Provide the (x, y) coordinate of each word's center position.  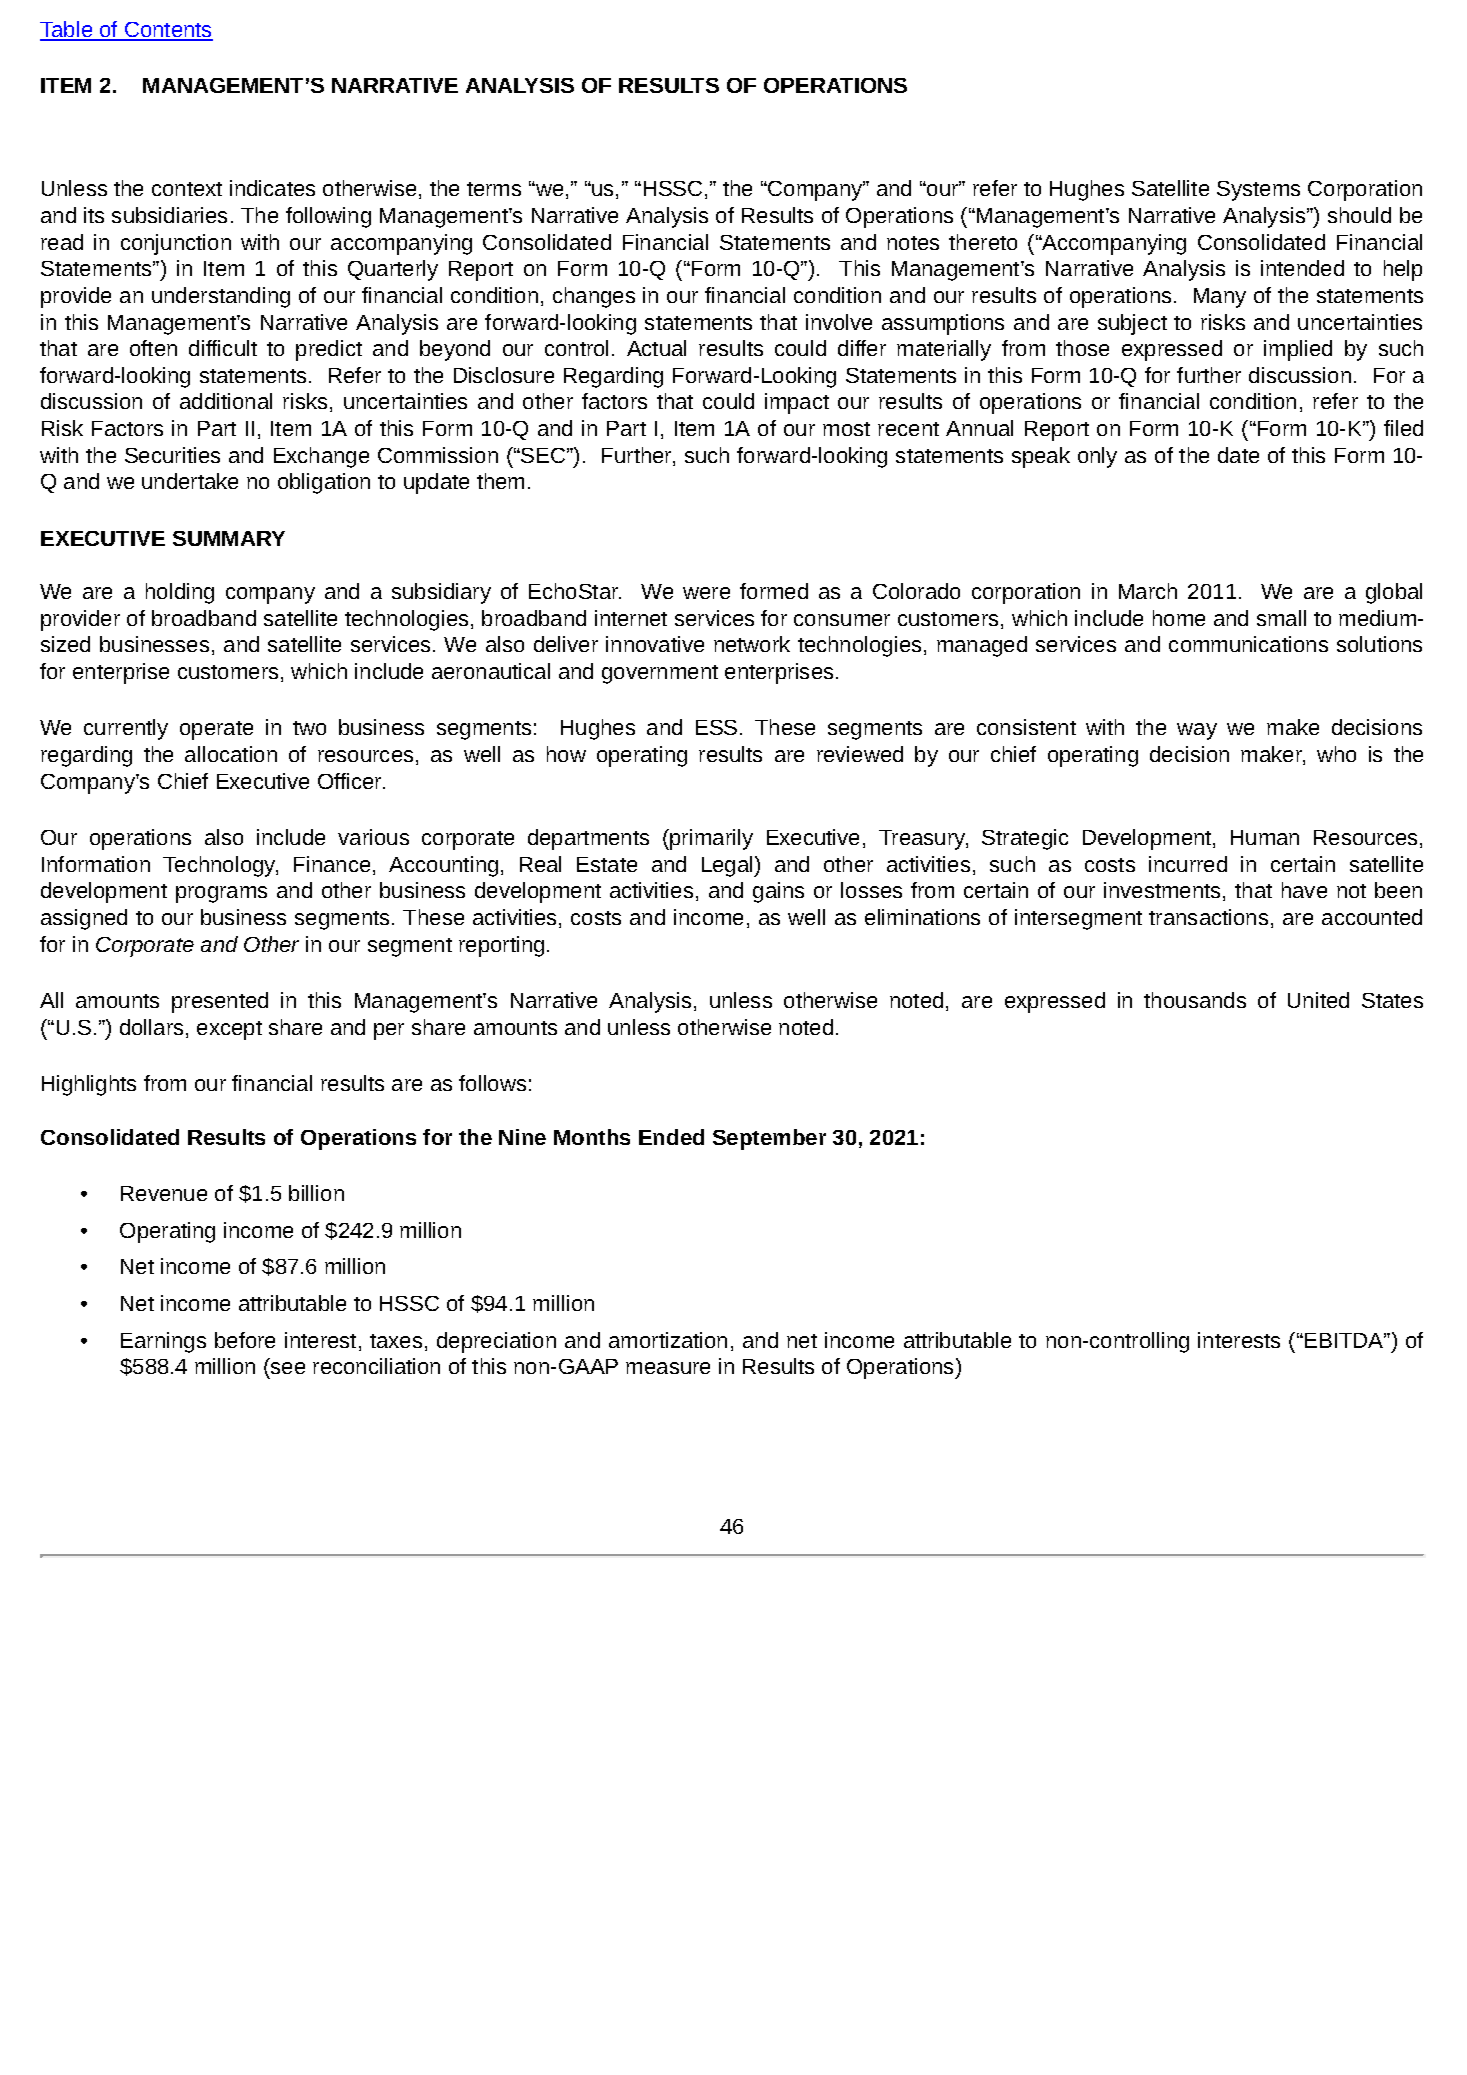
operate (216, 730)
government (660, 674)
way (1197, 731)
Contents (168, 31)
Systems (1258, 191)
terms (494, 189)
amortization (668, 1340)
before (245, 1340)
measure (668, 1368)
